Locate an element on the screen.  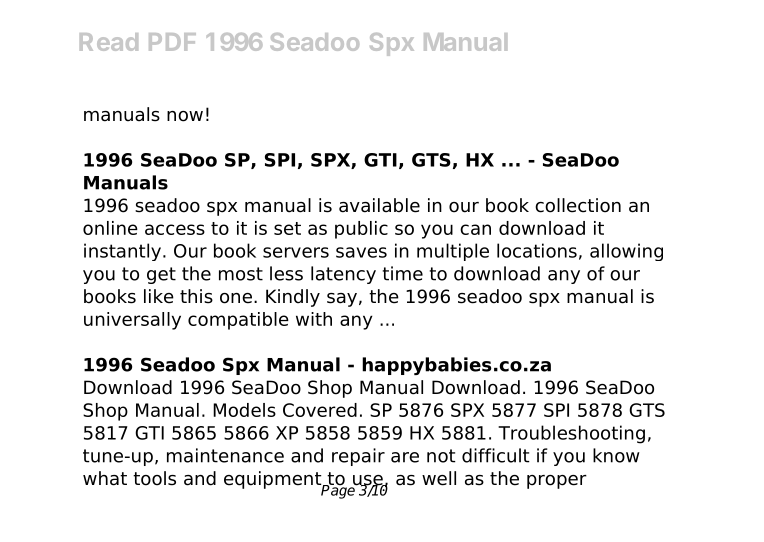
with is located at coordinates (314, 319).
